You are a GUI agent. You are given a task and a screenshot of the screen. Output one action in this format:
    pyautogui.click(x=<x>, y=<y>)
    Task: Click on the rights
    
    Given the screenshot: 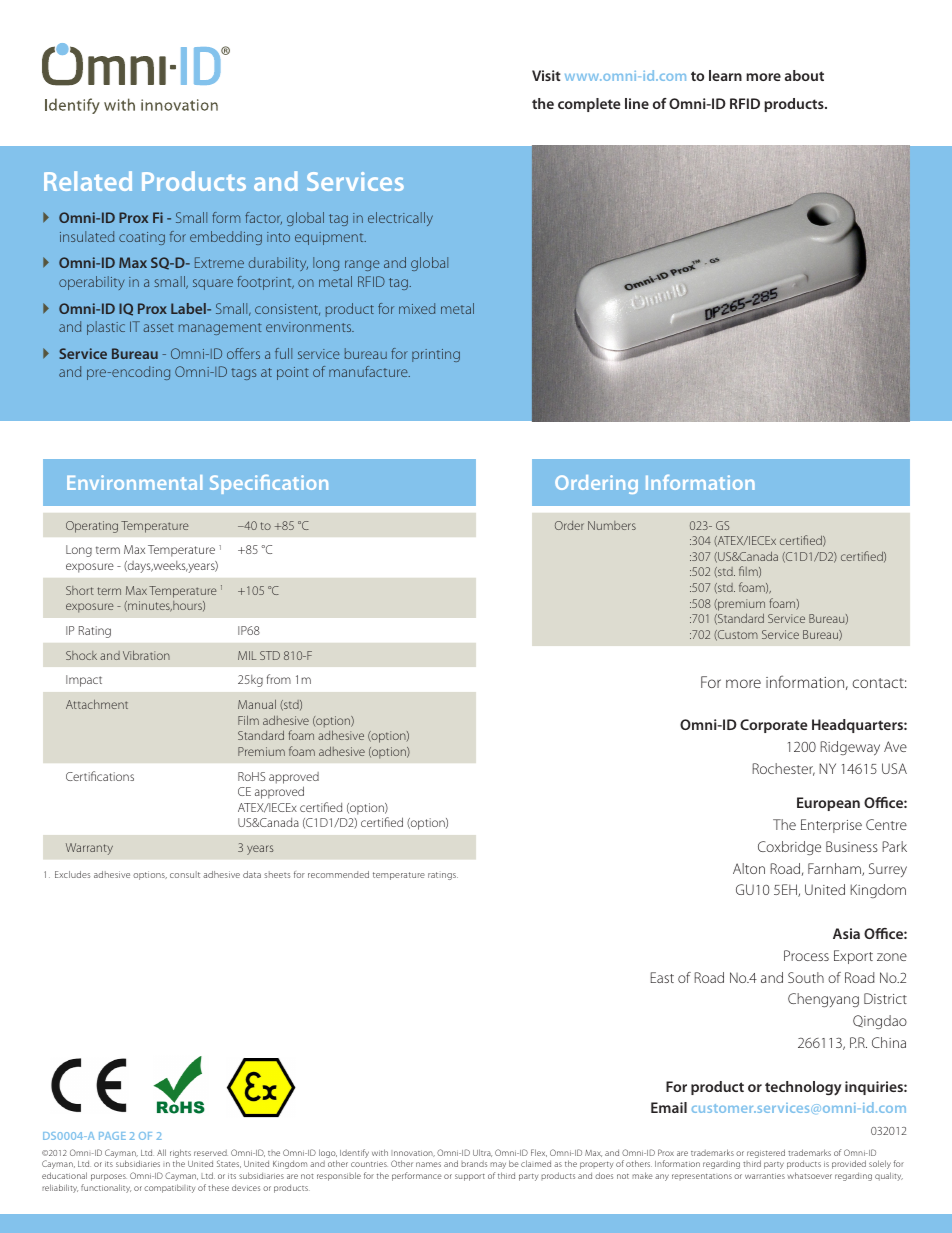 What is the action you would take?
    pyautogui.click(x=180, y=1155)
